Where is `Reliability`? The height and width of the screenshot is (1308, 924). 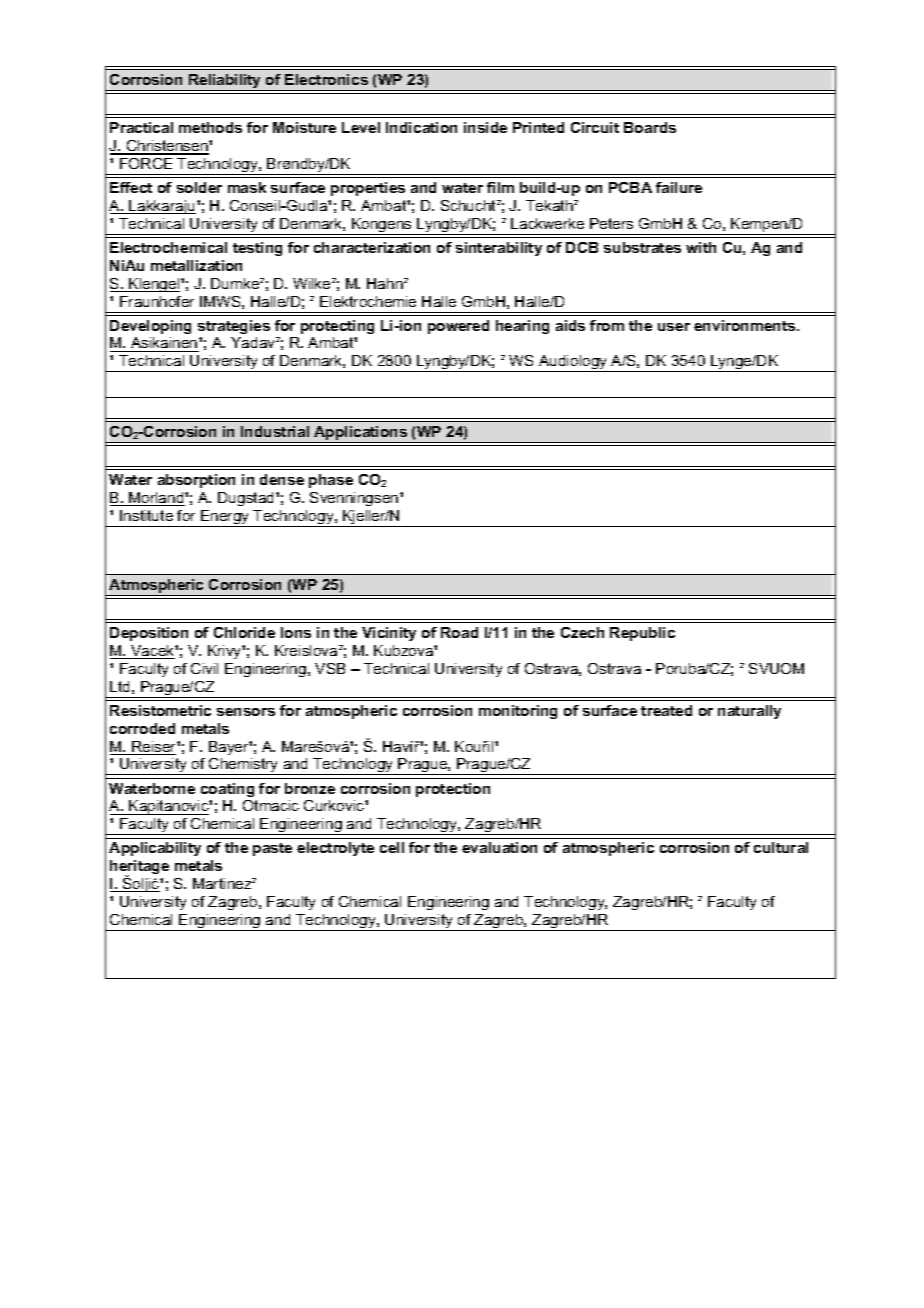 Reliability is located at coordinates (225, 82).
